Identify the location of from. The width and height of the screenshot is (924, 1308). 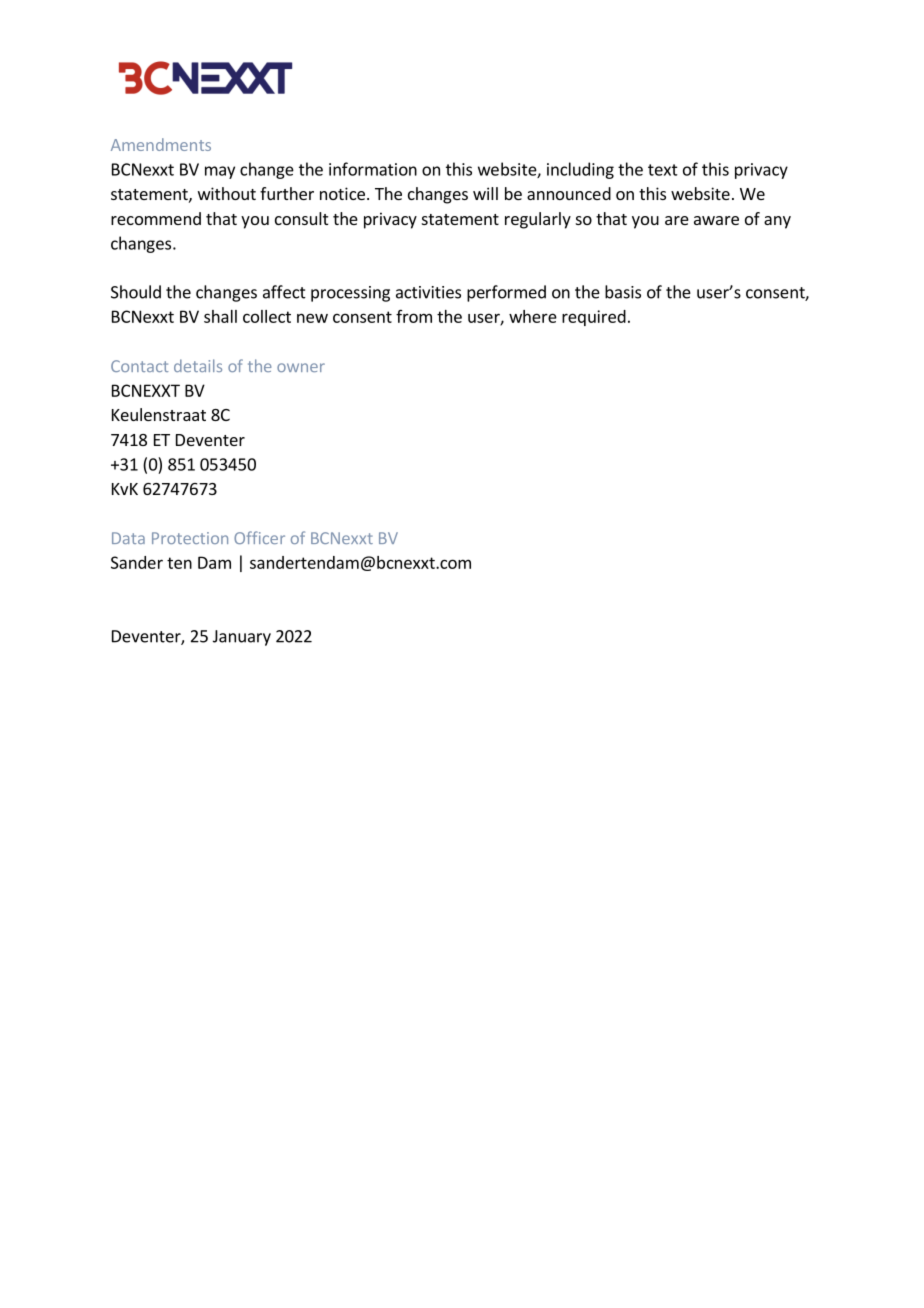
(414, 316).
